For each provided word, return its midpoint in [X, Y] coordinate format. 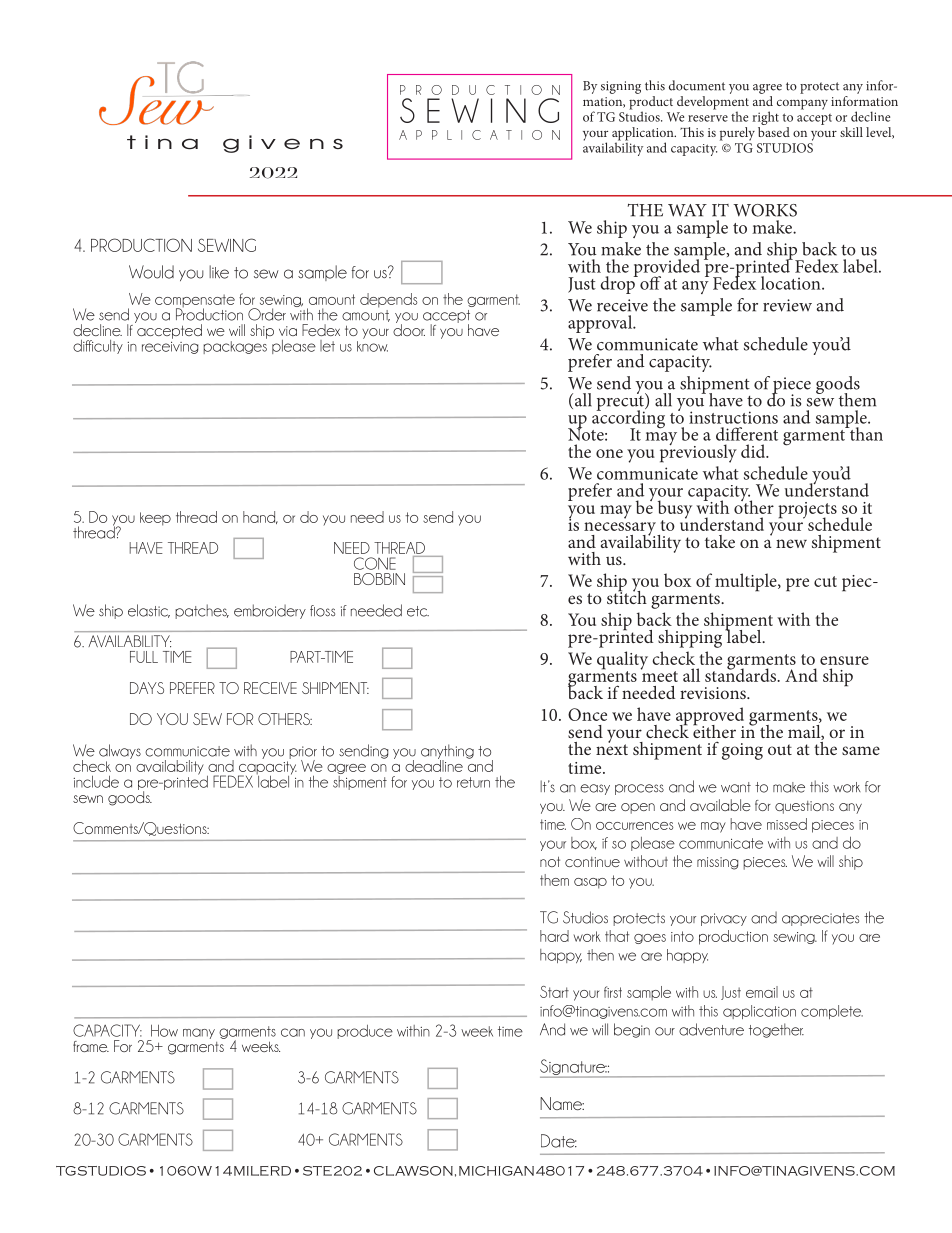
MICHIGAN [496, 1171]
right [765, 119]
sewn [88, 799]
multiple [747, 582]
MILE [251, 1171]
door [409, 329]
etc [418, 611]
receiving [170, 348]
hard [554, 936]
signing [621, 87]
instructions [733, 417]
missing [717, 863]
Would [151, 272]
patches [202, 611]
